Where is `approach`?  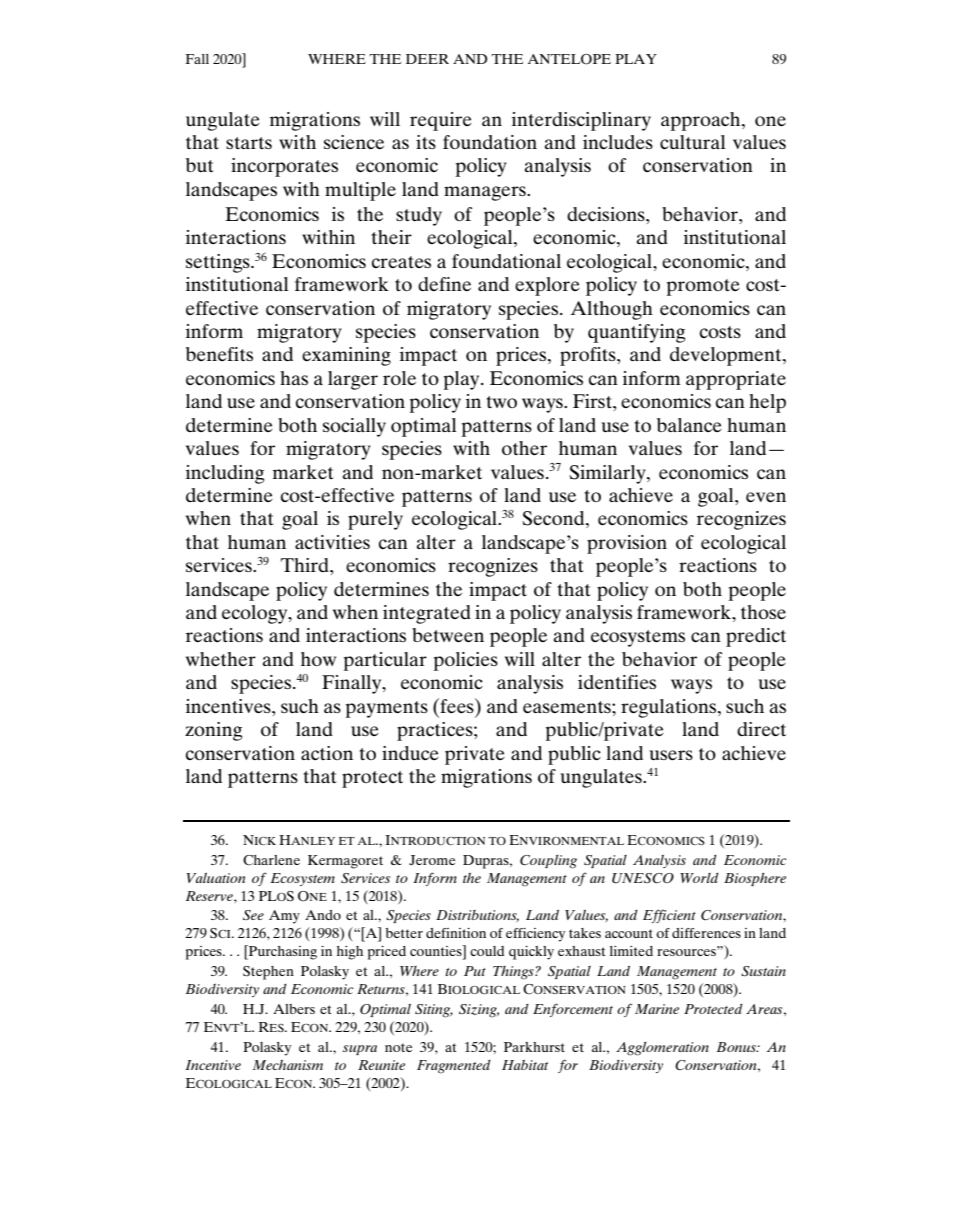
approach is located at coordinates (702, 121).
